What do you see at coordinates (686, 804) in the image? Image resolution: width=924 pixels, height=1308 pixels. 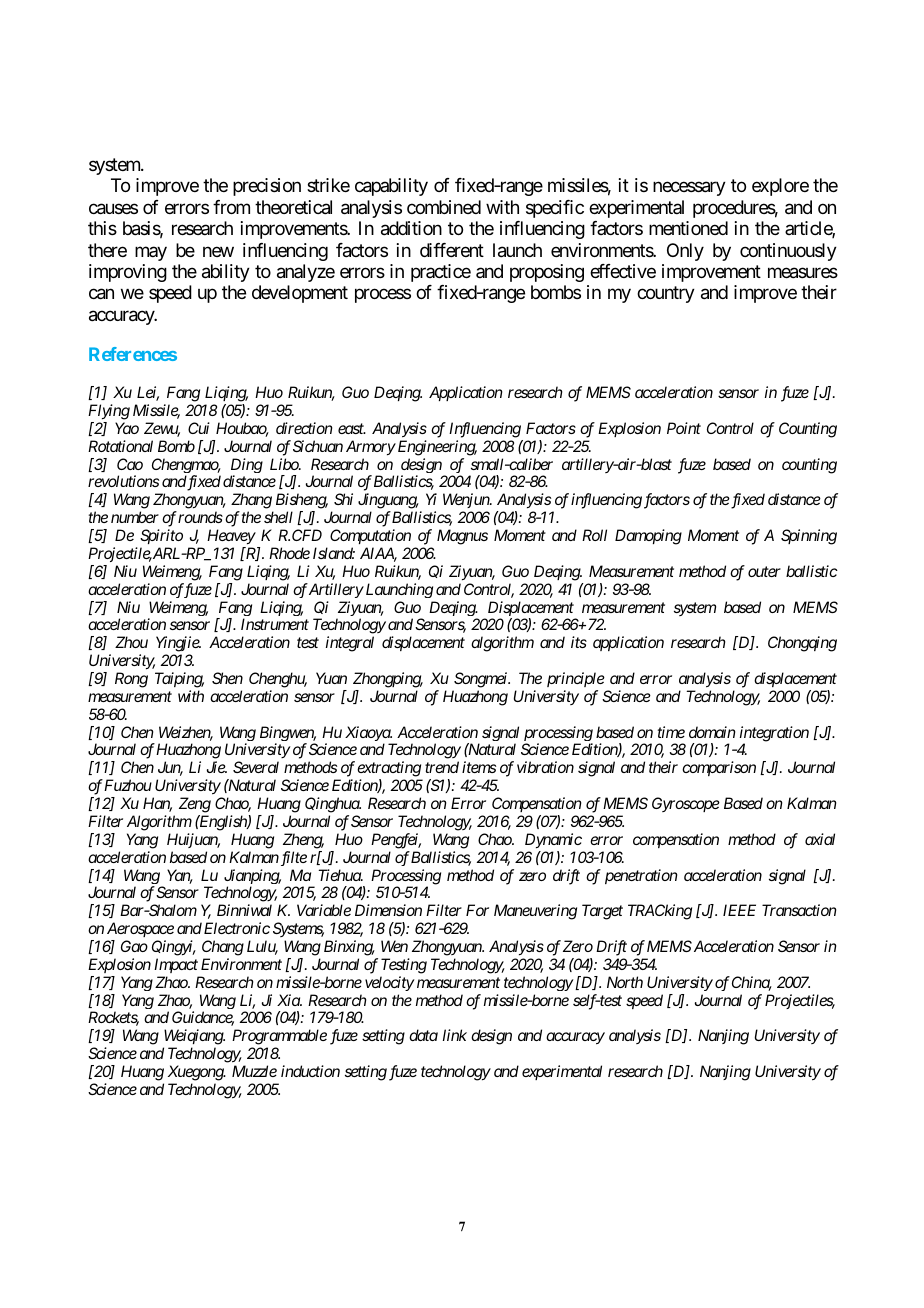 I see `Gyroscope` at bounding box center [686, 804].
